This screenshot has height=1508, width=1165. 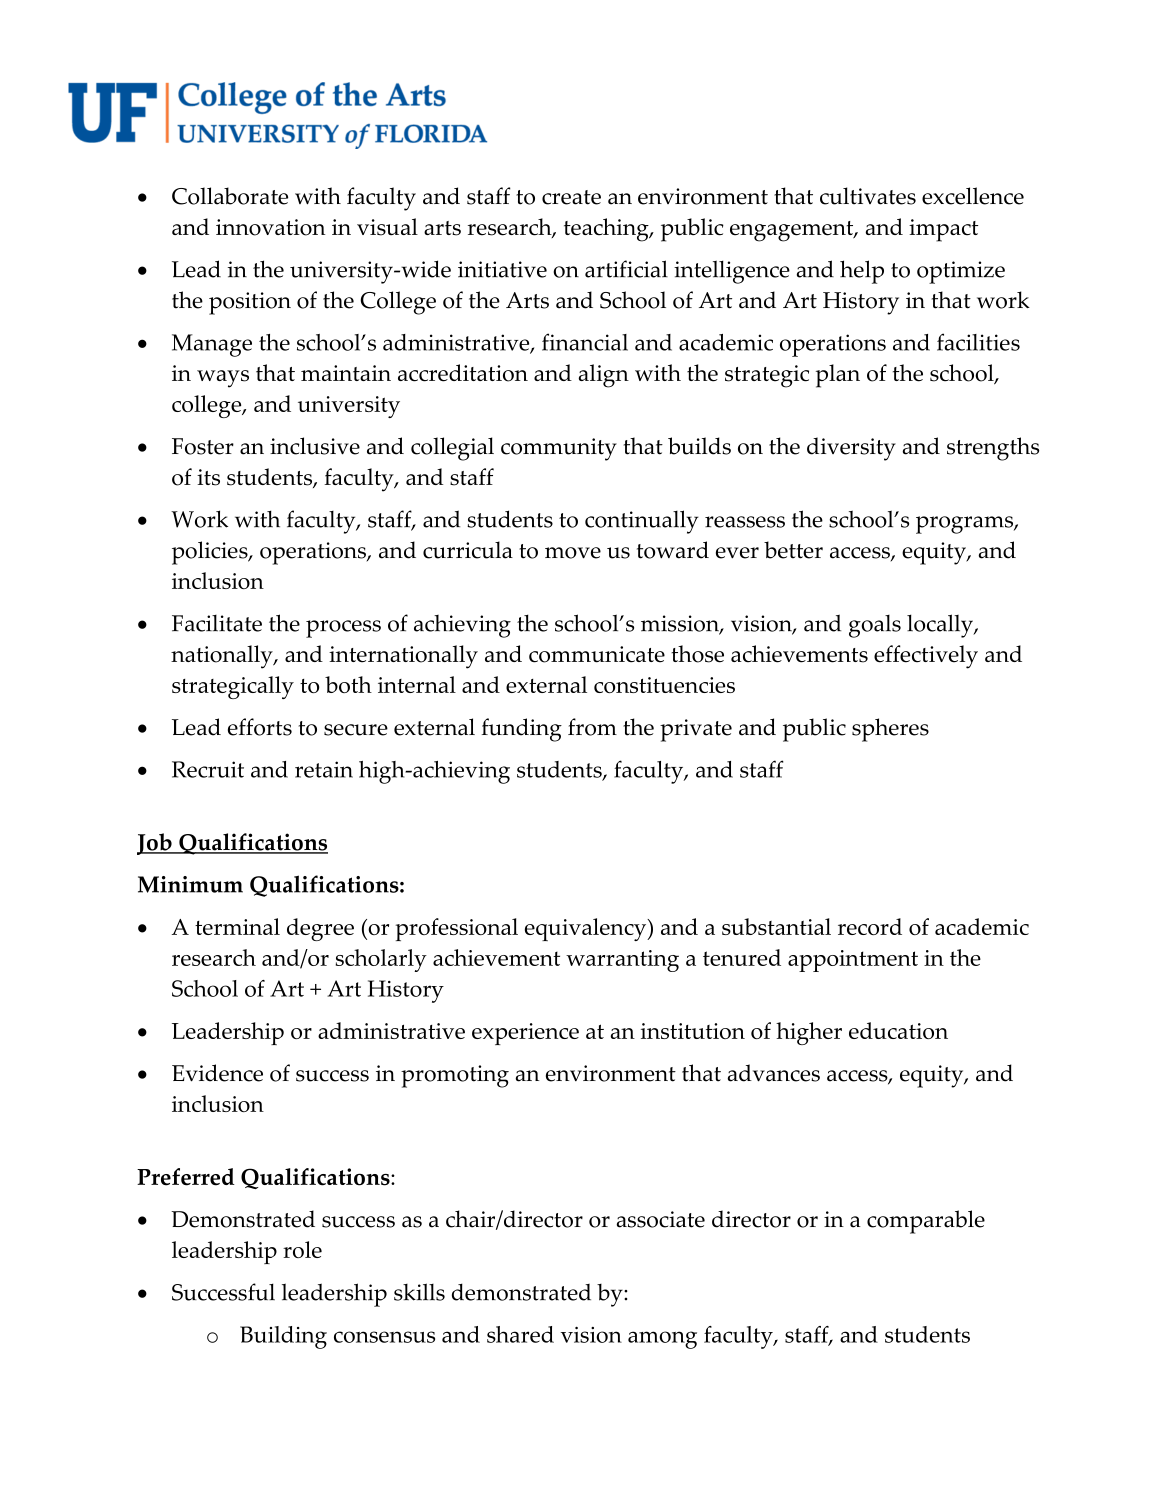 I want to click on Building, so click(x=283, y=1337).
